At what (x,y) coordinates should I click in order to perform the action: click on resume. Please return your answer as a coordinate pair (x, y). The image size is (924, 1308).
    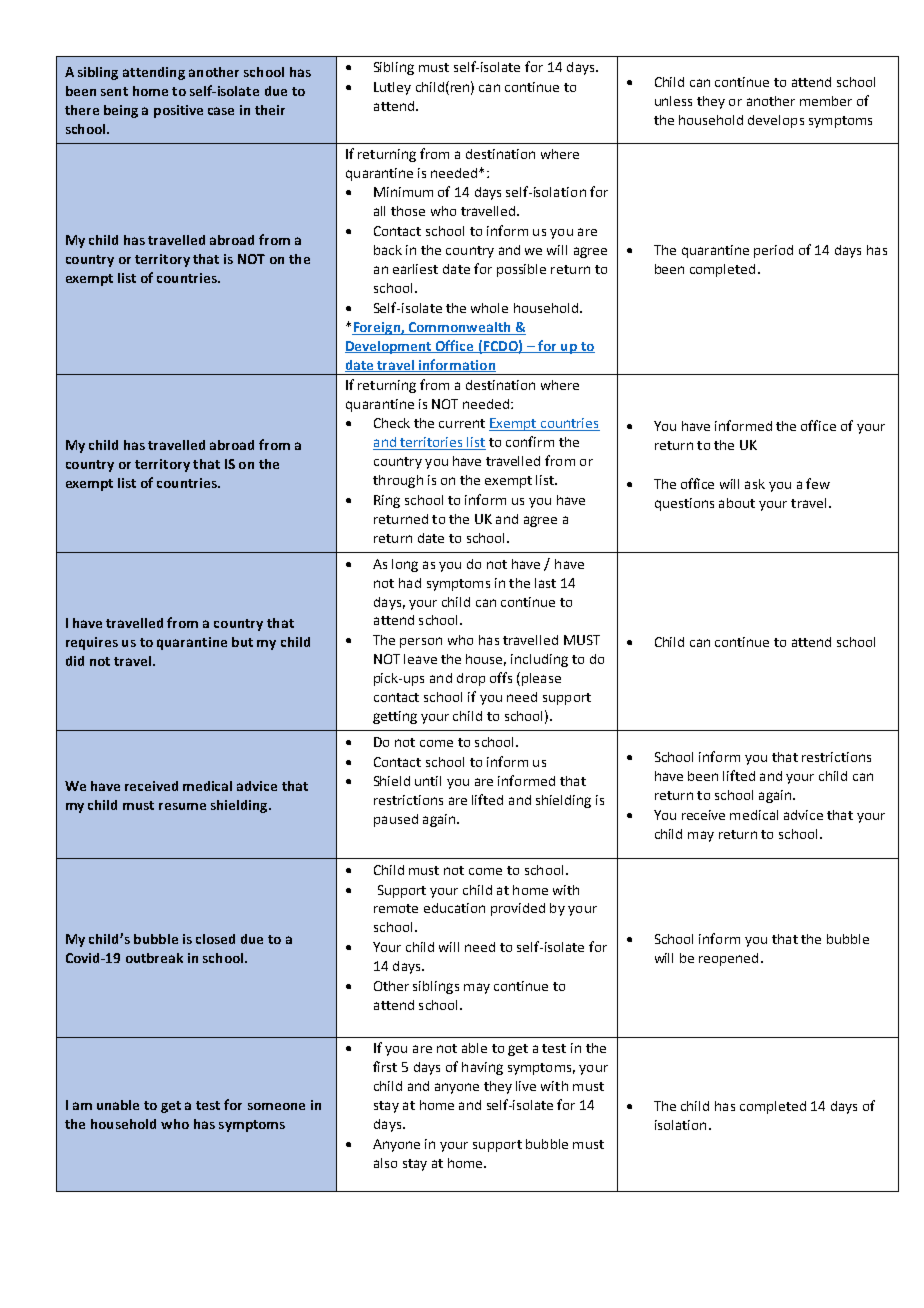
    Looking at the image, I should click on (182, 806).
